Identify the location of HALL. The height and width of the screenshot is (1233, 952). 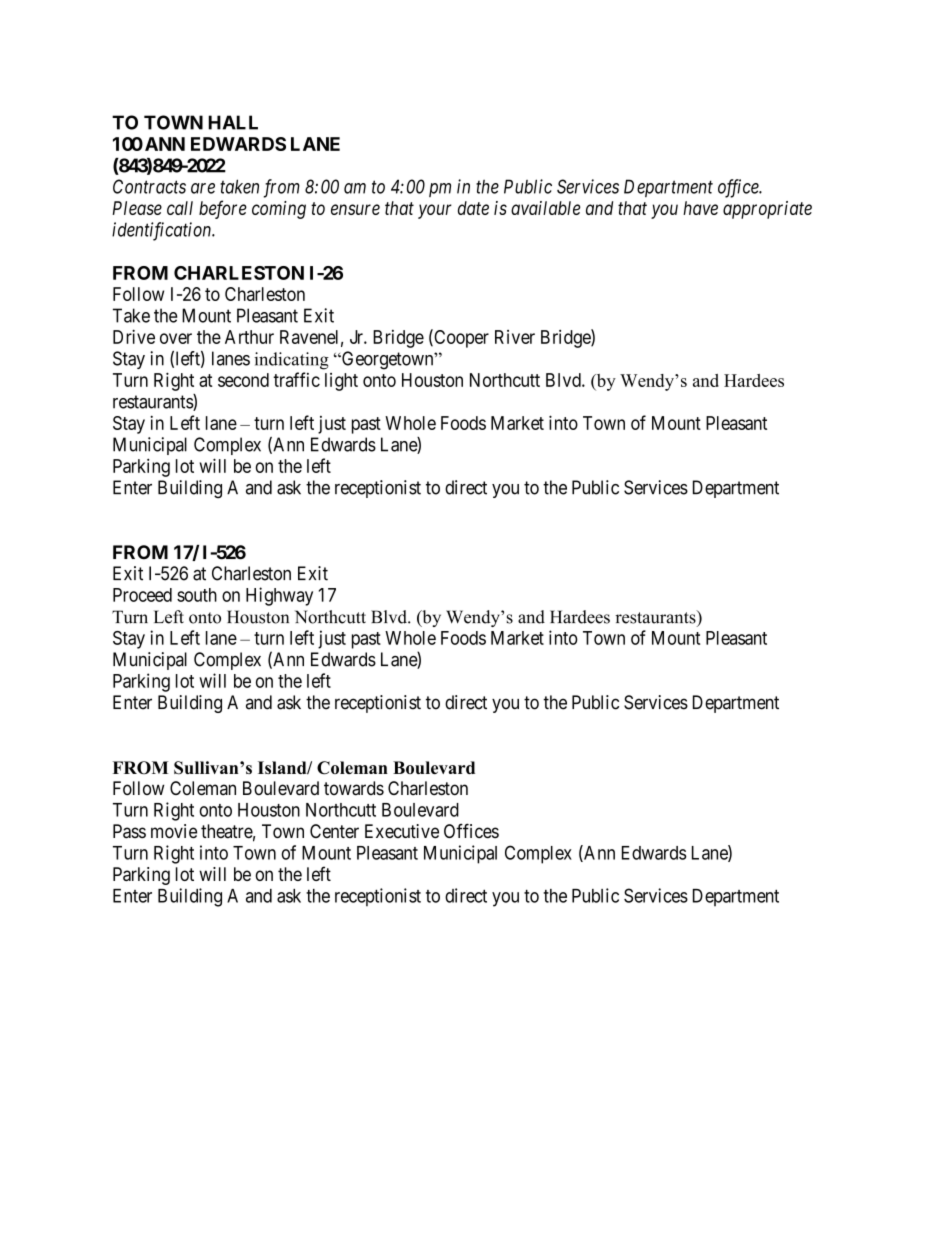
(233, 122).
